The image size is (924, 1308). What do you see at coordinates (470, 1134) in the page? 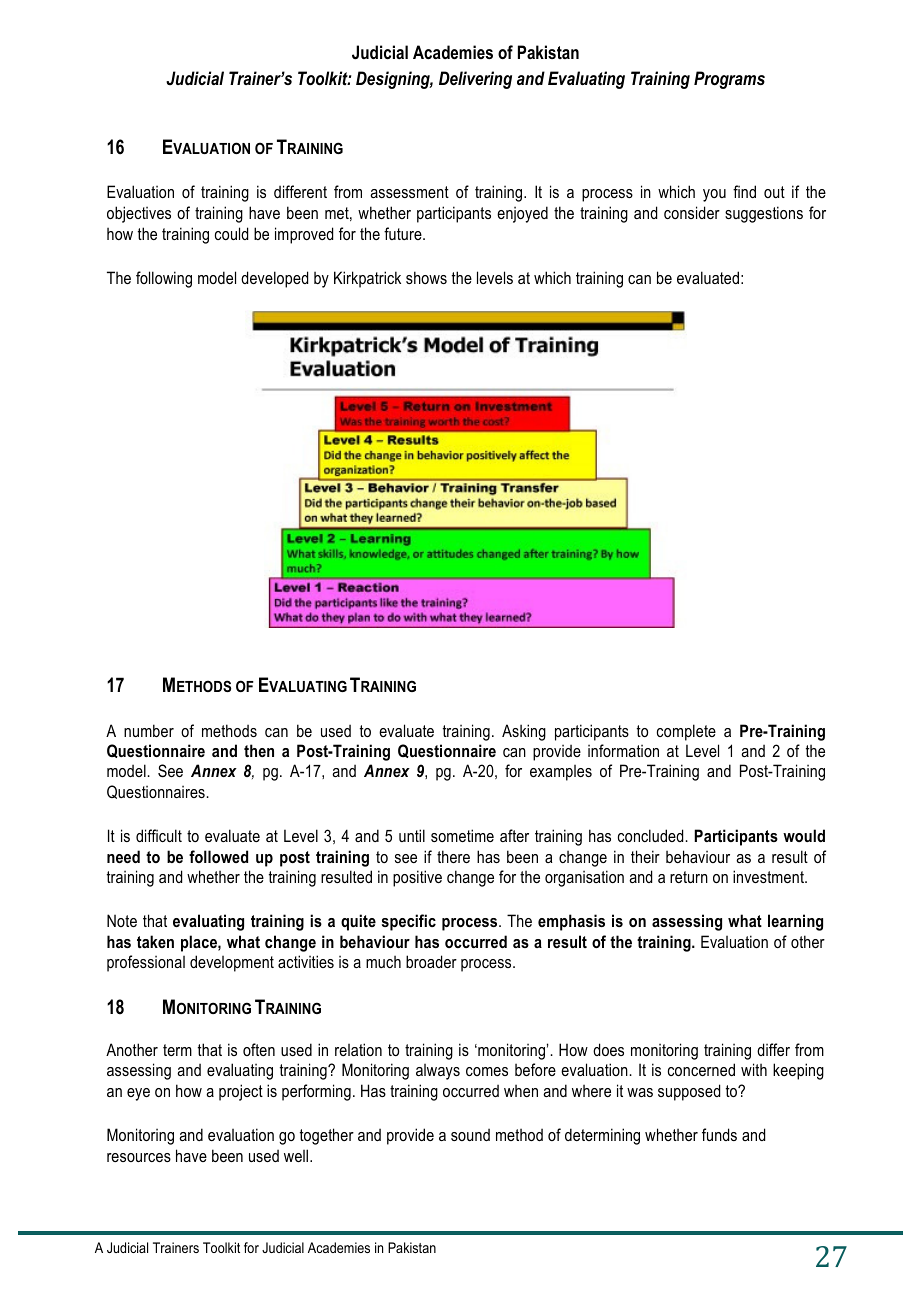
I see `sound` at bounding box center [470, 1134].
